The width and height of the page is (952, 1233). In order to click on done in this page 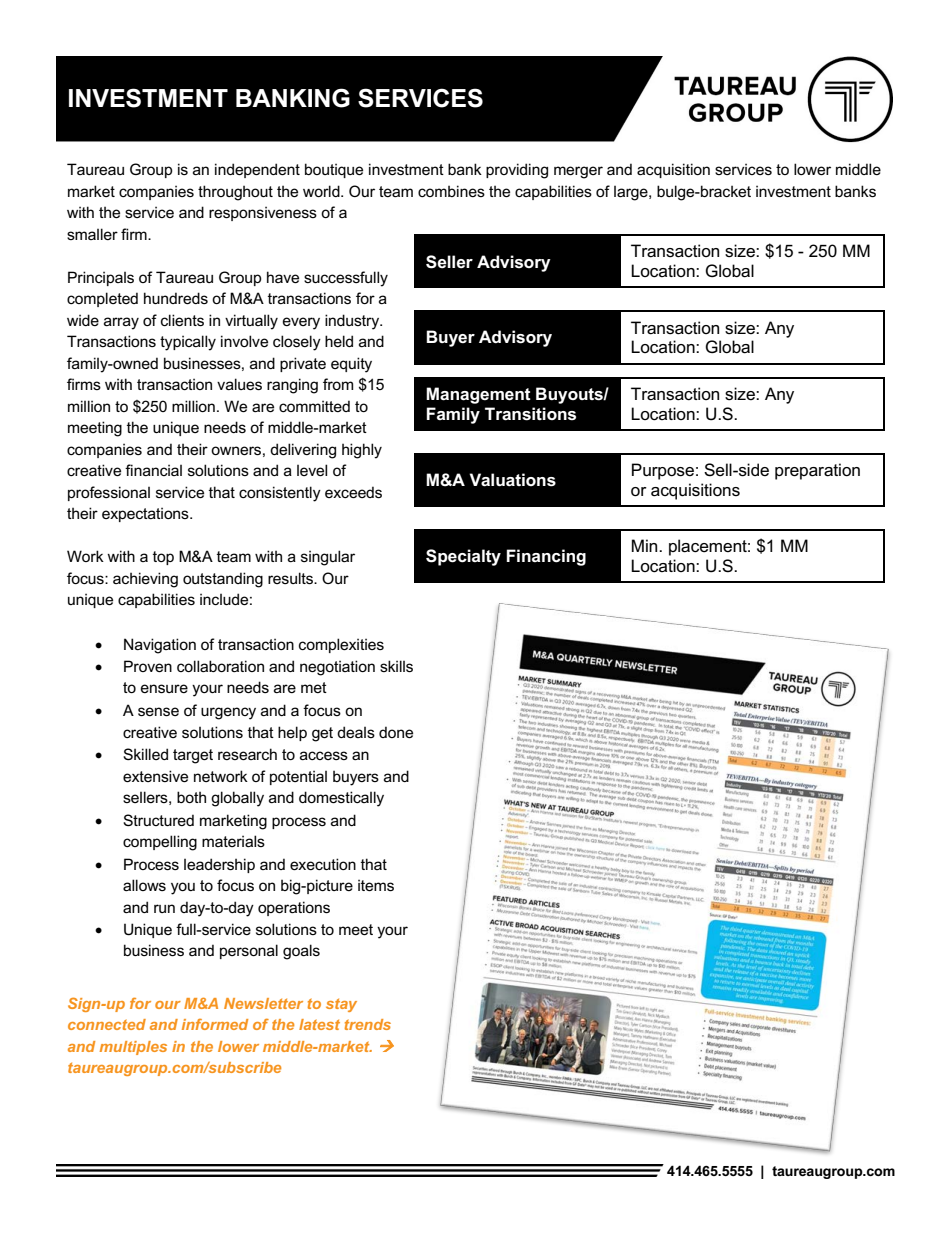, I will do `click(396, 732)`.
